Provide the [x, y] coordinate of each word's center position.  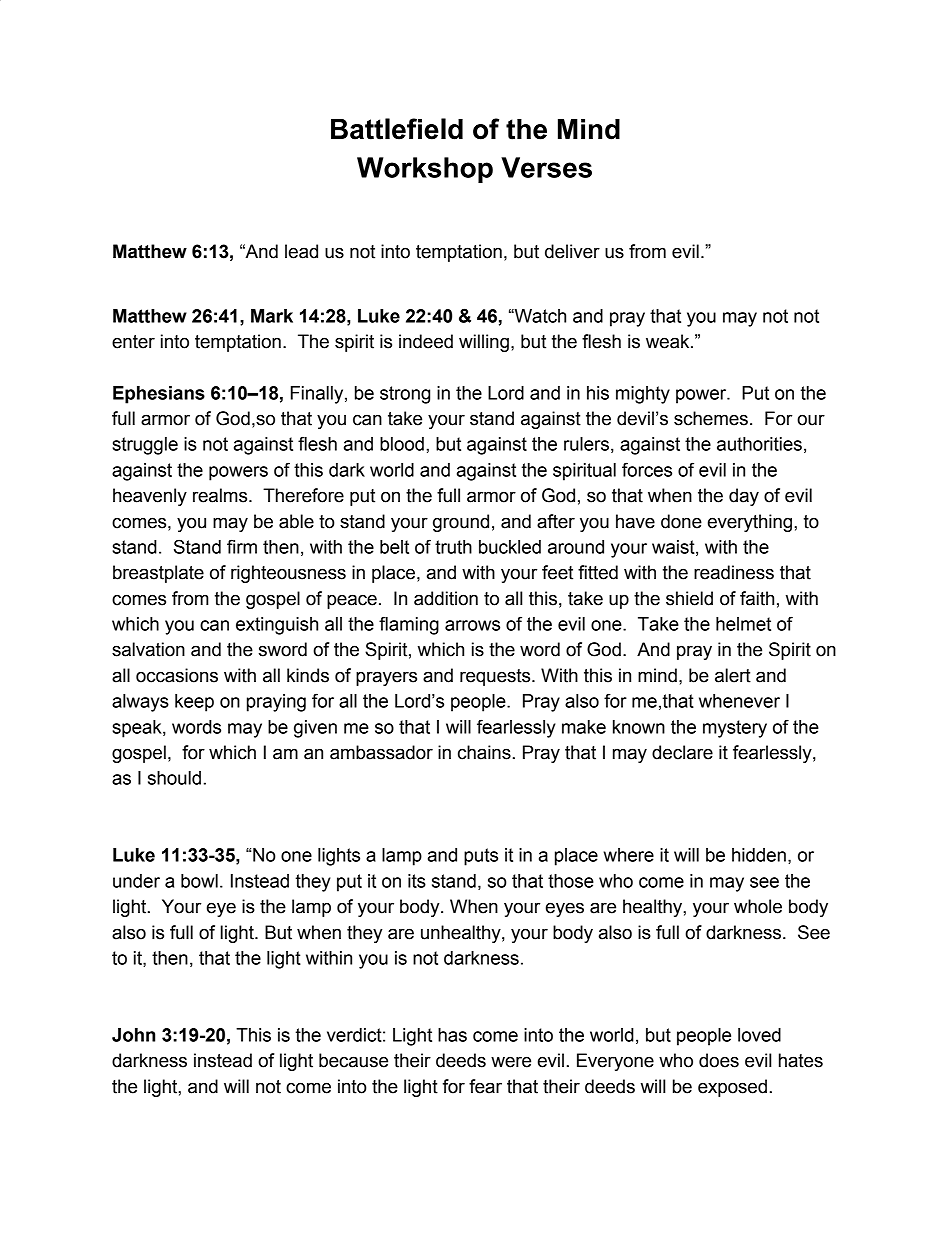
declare [682, 752]
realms [221, 495]
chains [484, 752]
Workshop [425, 170]
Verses [546, 167]
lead [301, 251]
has [452, 1035]
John [133, 1035]
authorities [759, 444]
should [174, 778]
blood [402, 444]
